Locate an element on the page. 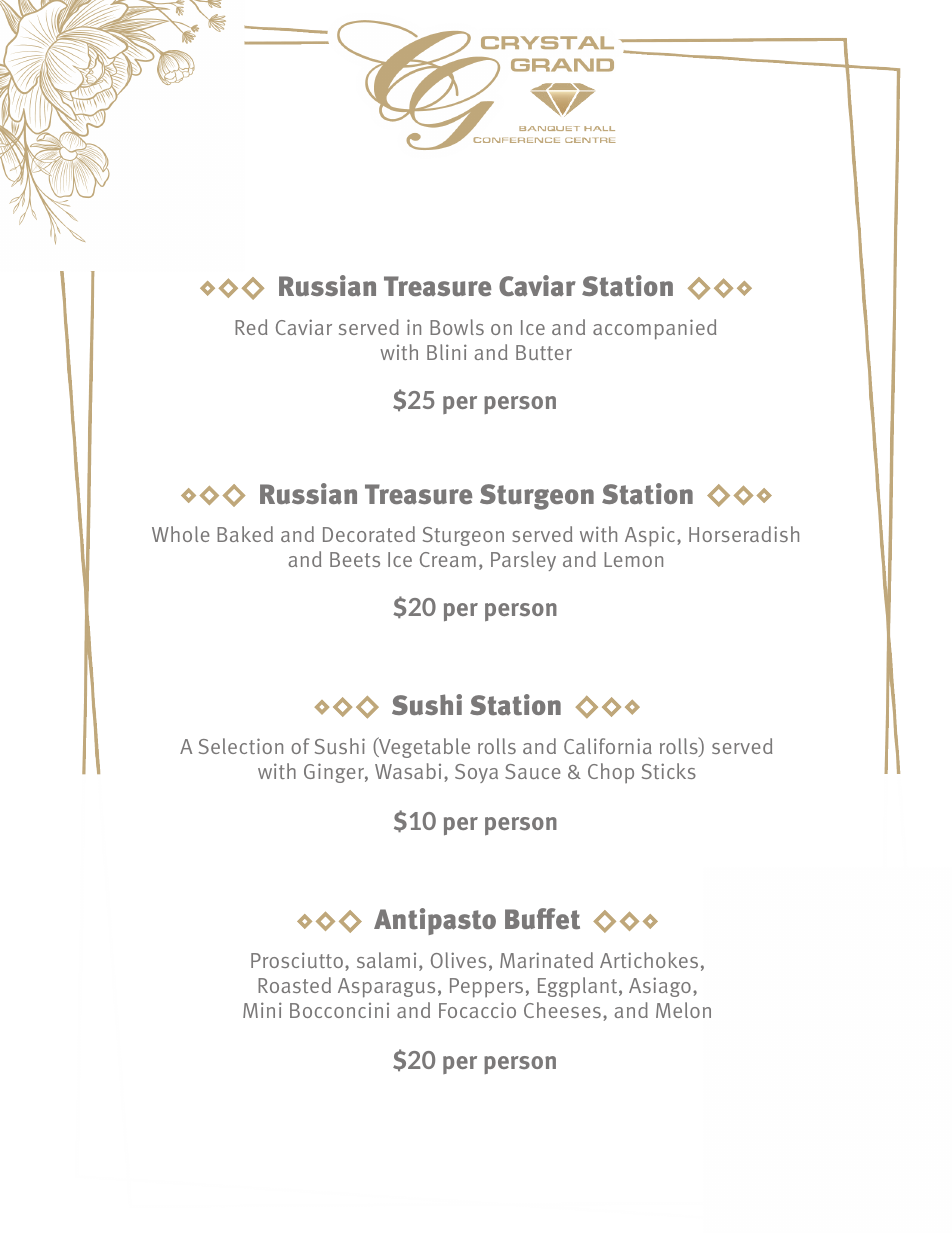 The width and height of the image is (952, 1233). accompanied is located at coordinates (654, 329).
